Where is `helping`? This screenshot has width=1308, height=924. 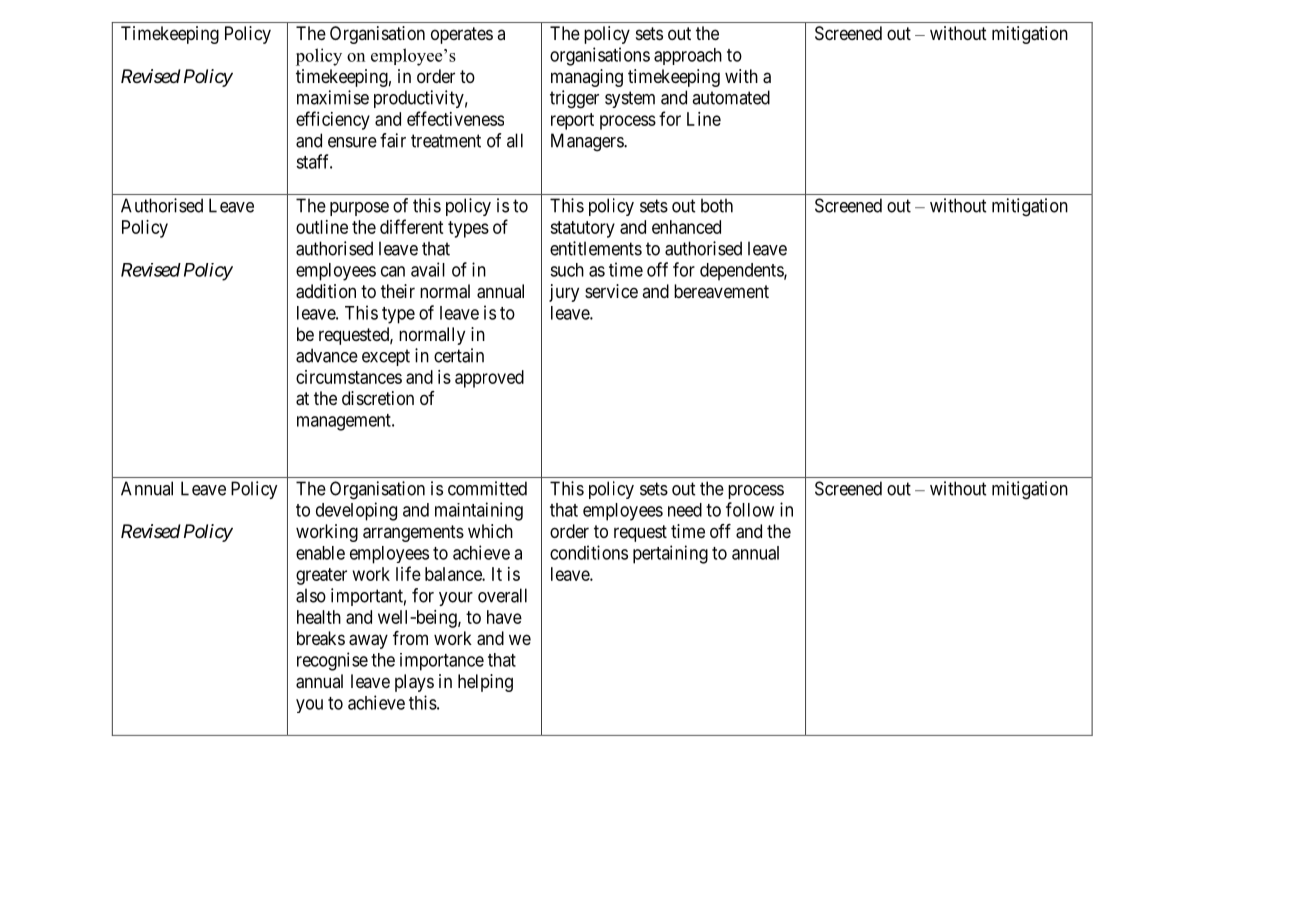
helping is located at coordinates (485, 683).
